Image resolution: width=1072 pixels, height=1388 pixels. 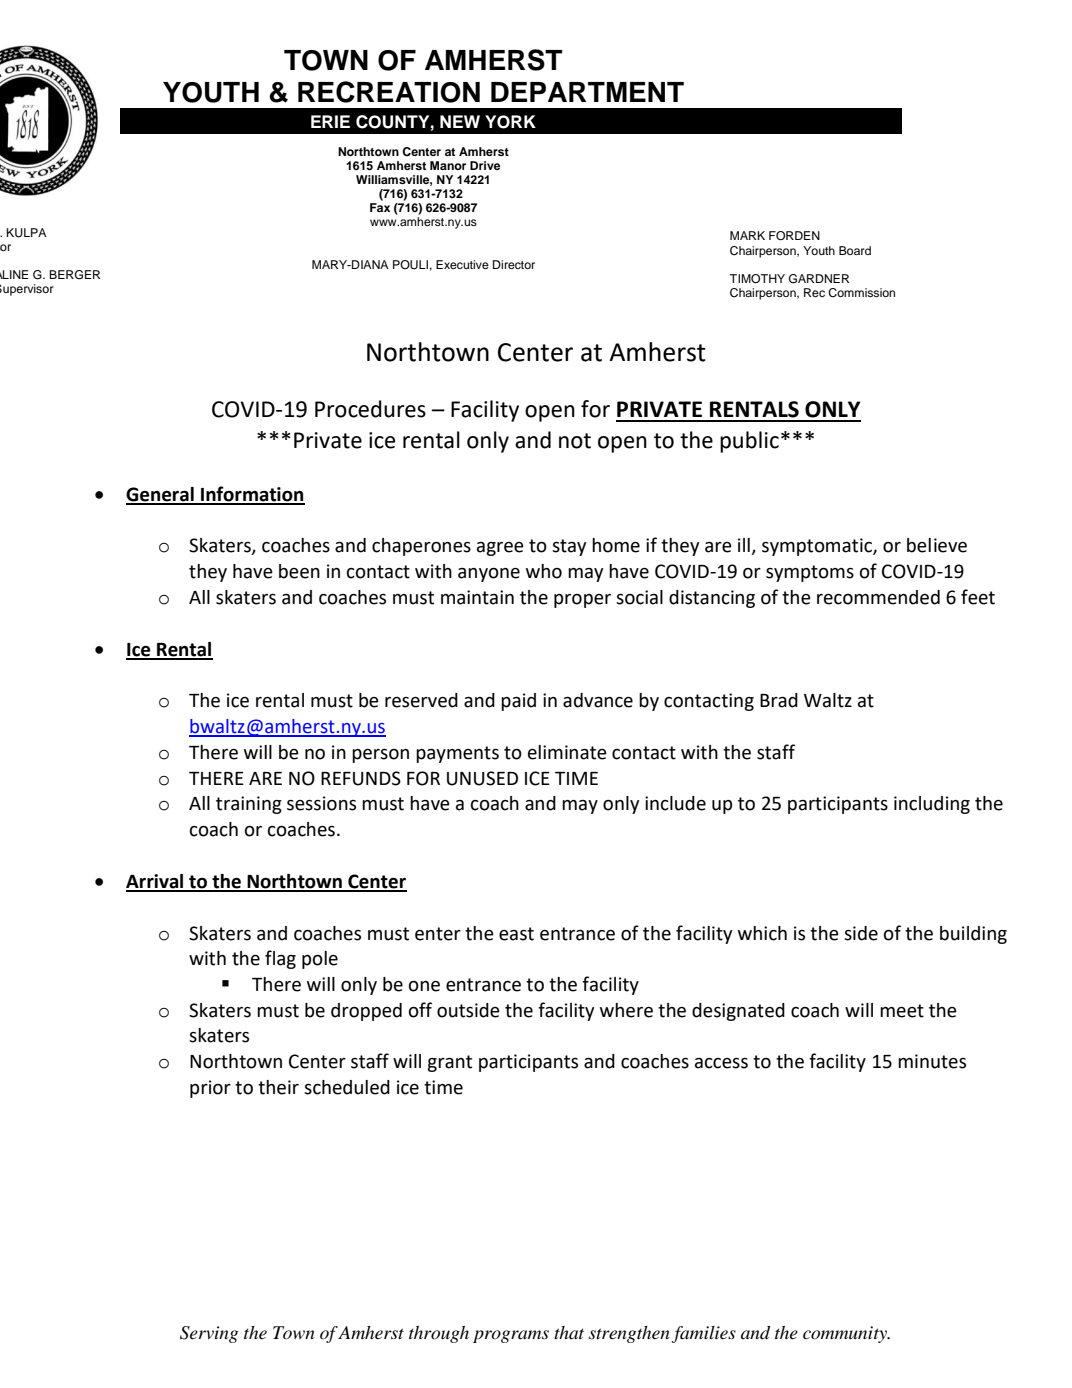 What do you see at coordinates (846, 1334) in the screenshot?
I see `community` at bounding box center [846, 1334].
